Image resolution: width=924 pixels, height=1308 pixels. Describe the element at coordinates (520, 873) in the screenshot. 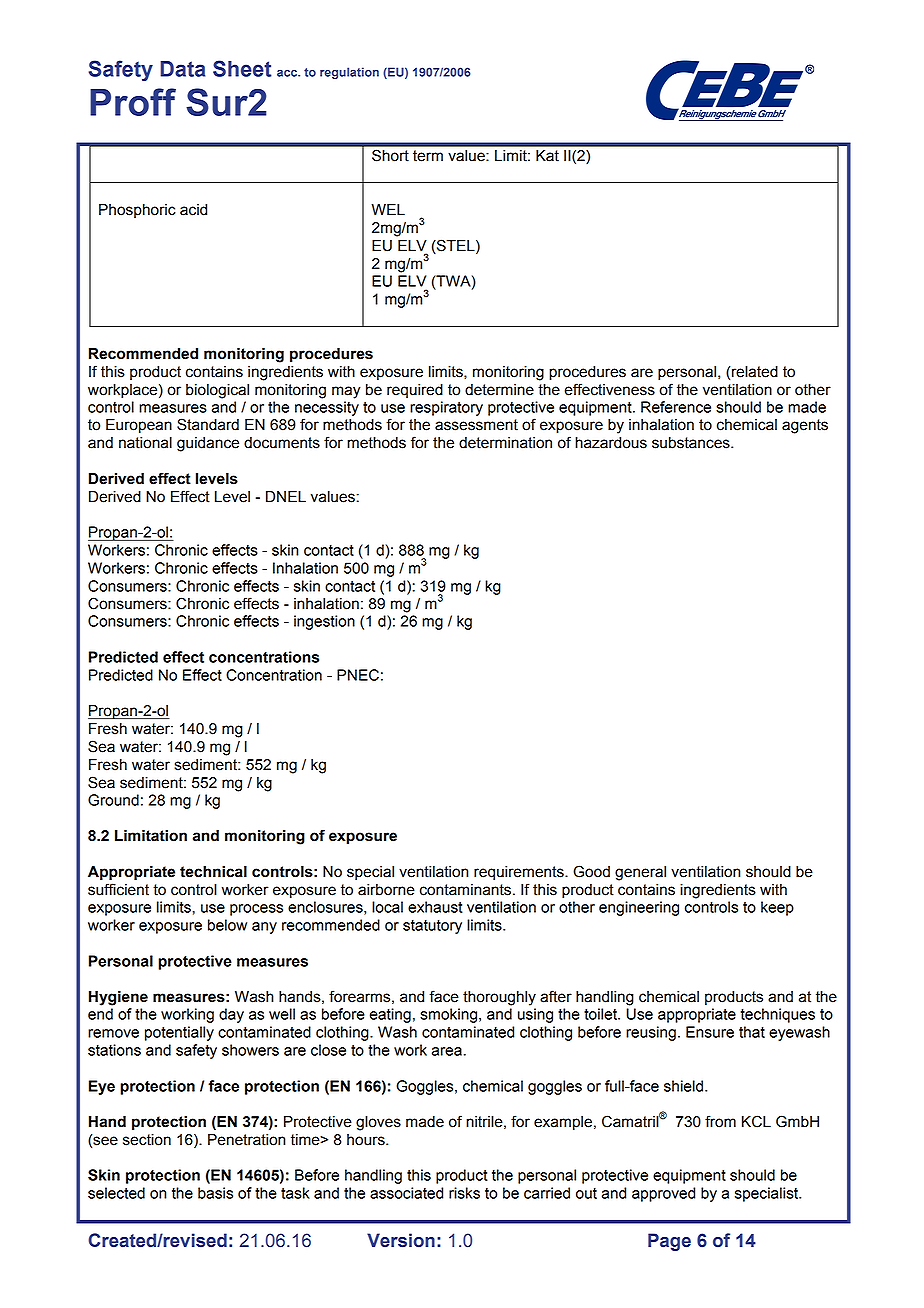

I see `requirements` at that location.
